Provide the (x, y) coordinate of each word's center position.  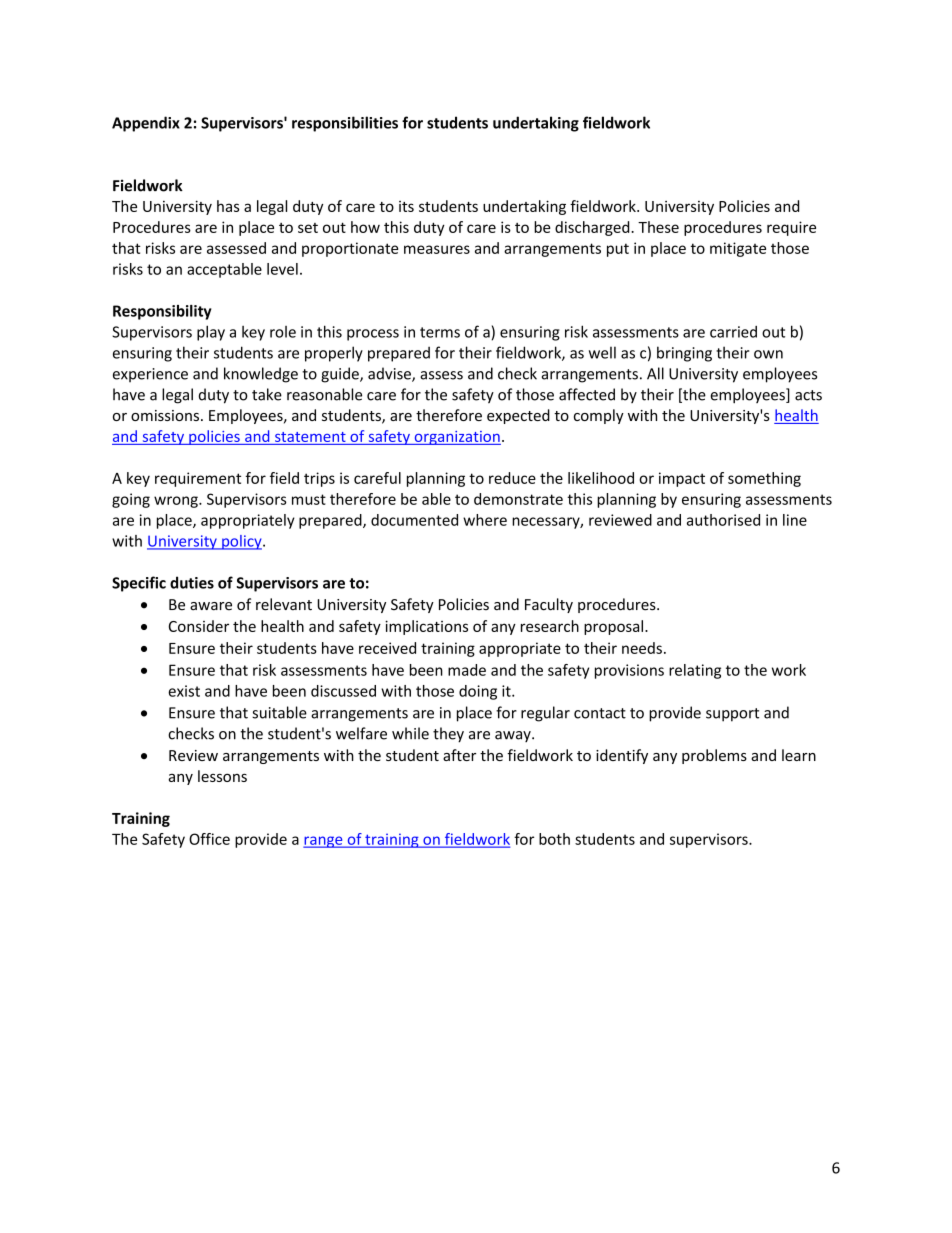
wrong (177, 502)
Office (209, 839)
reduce (512, 478)
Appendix (146, 124)
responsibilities (345, 124)
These (658, 227)
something (764, 479)
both (554, 839)
